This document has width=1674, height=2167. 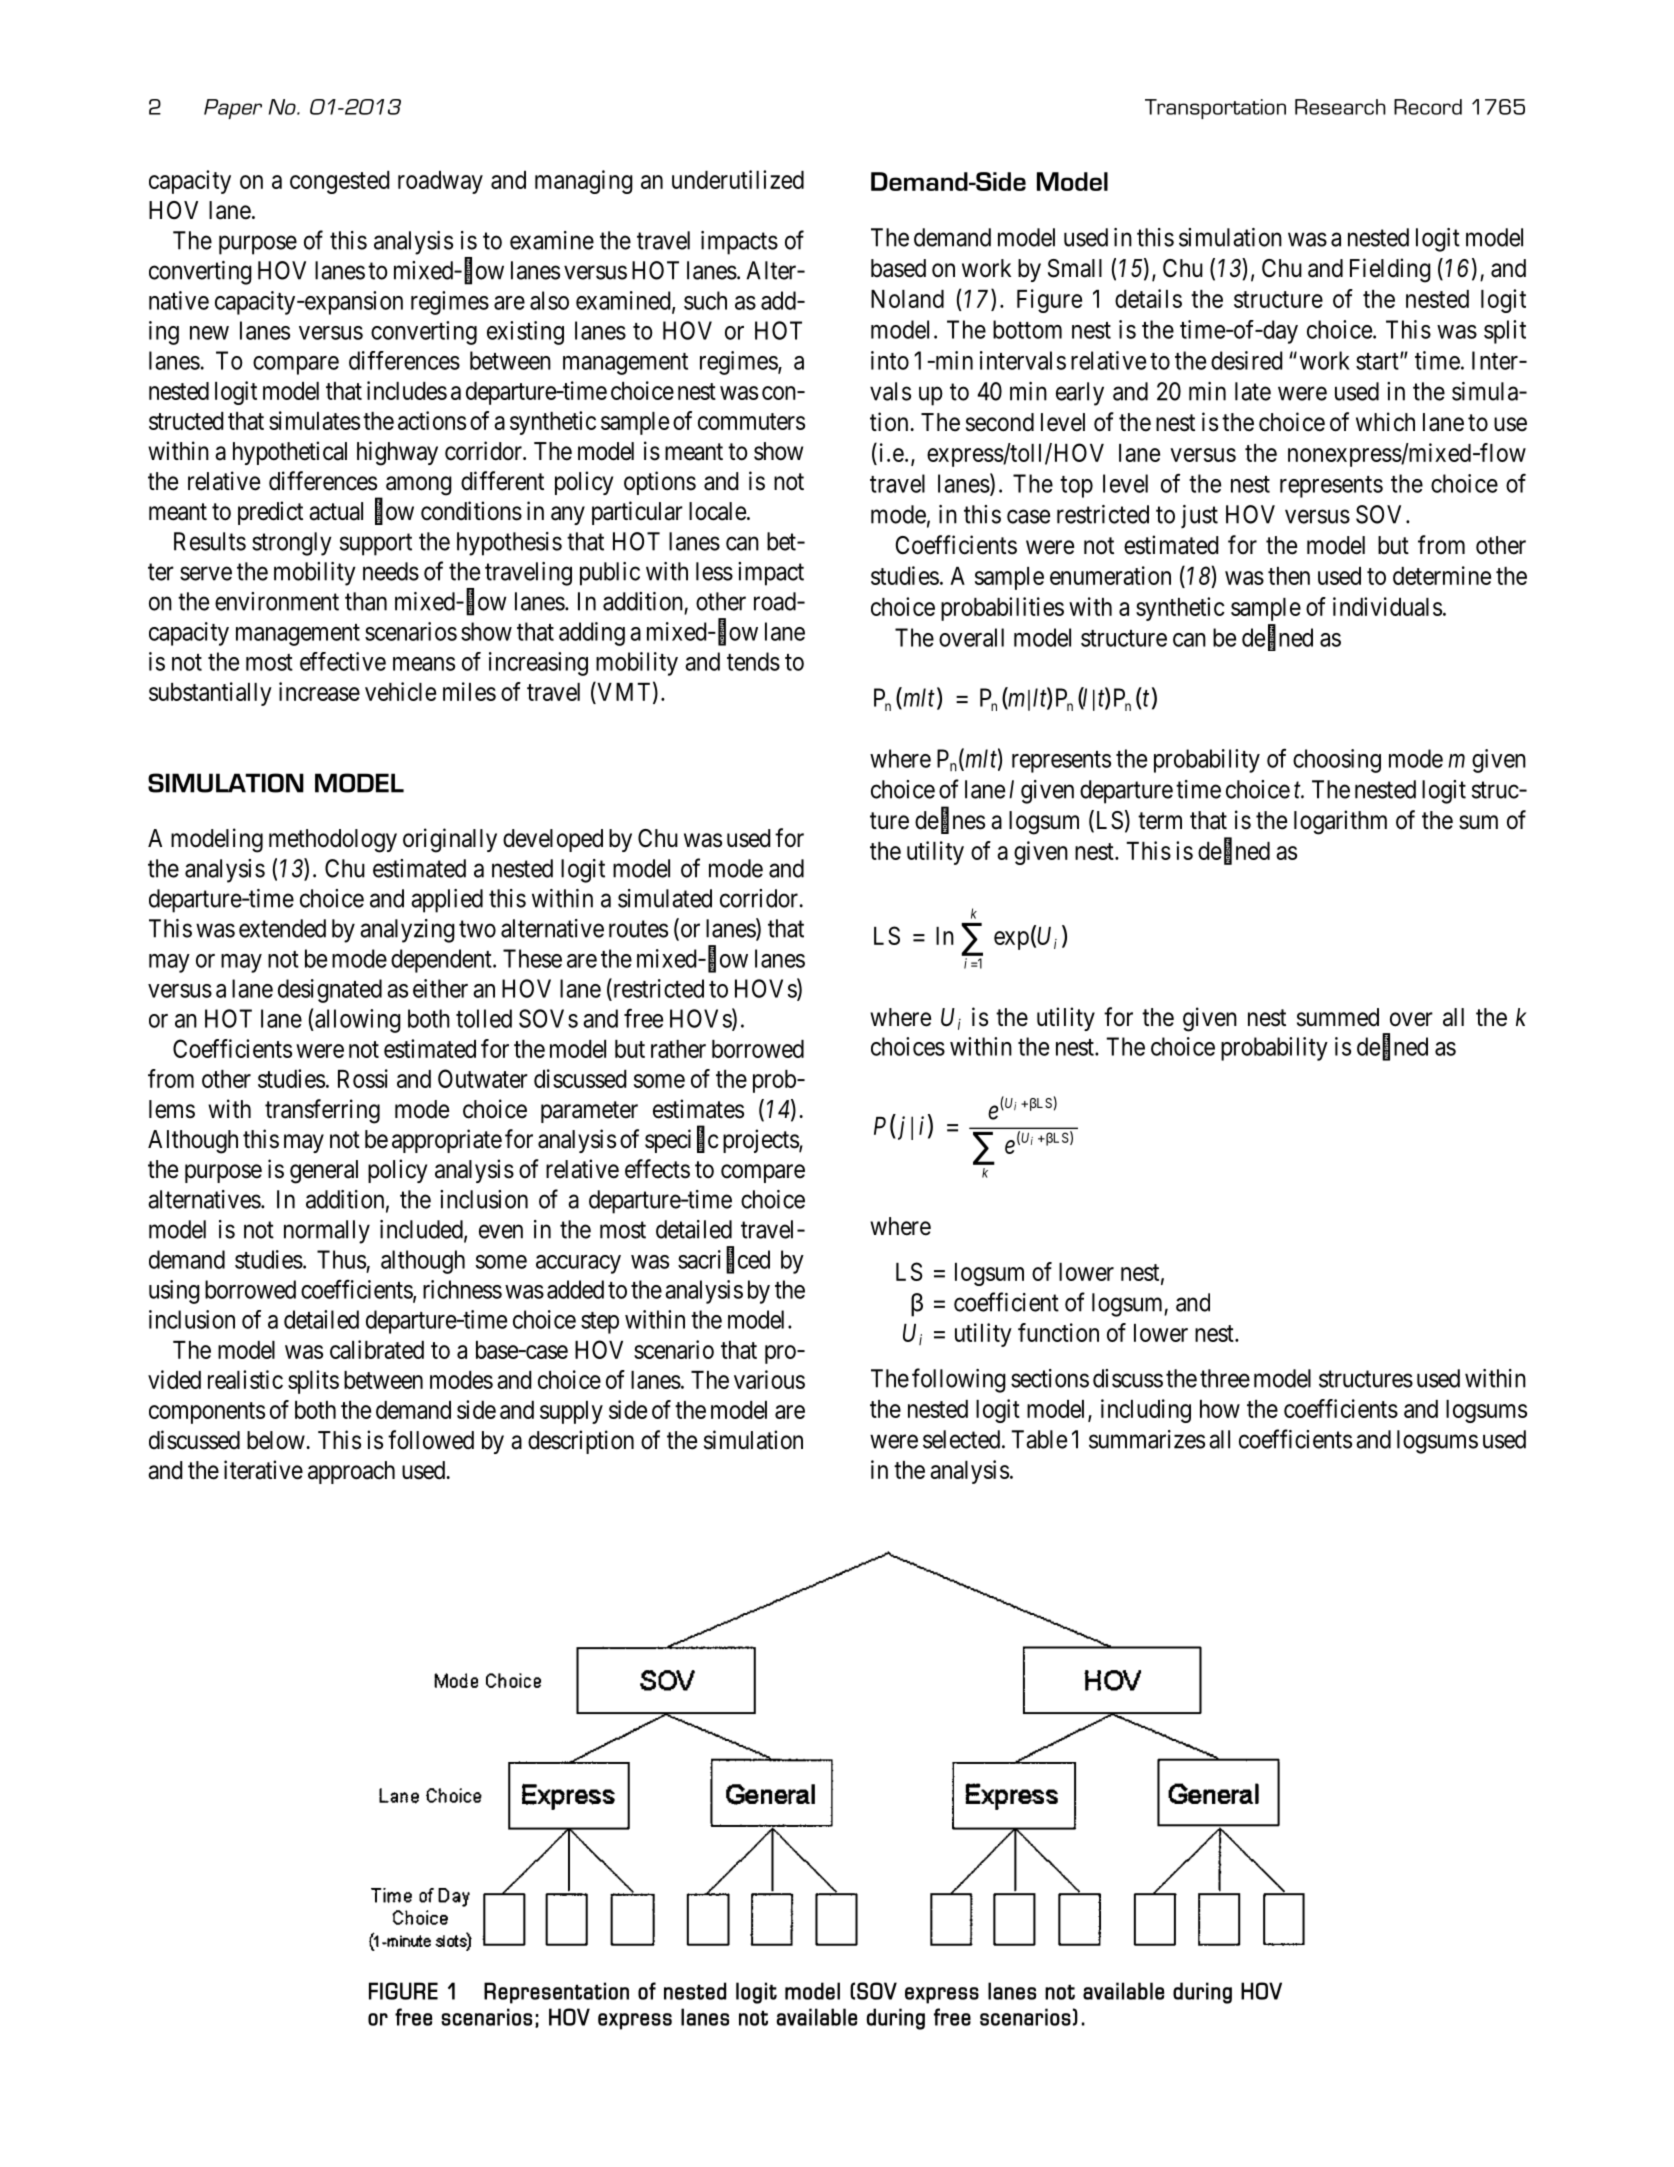 I want to click on tends, so click(x=753, y=661).
